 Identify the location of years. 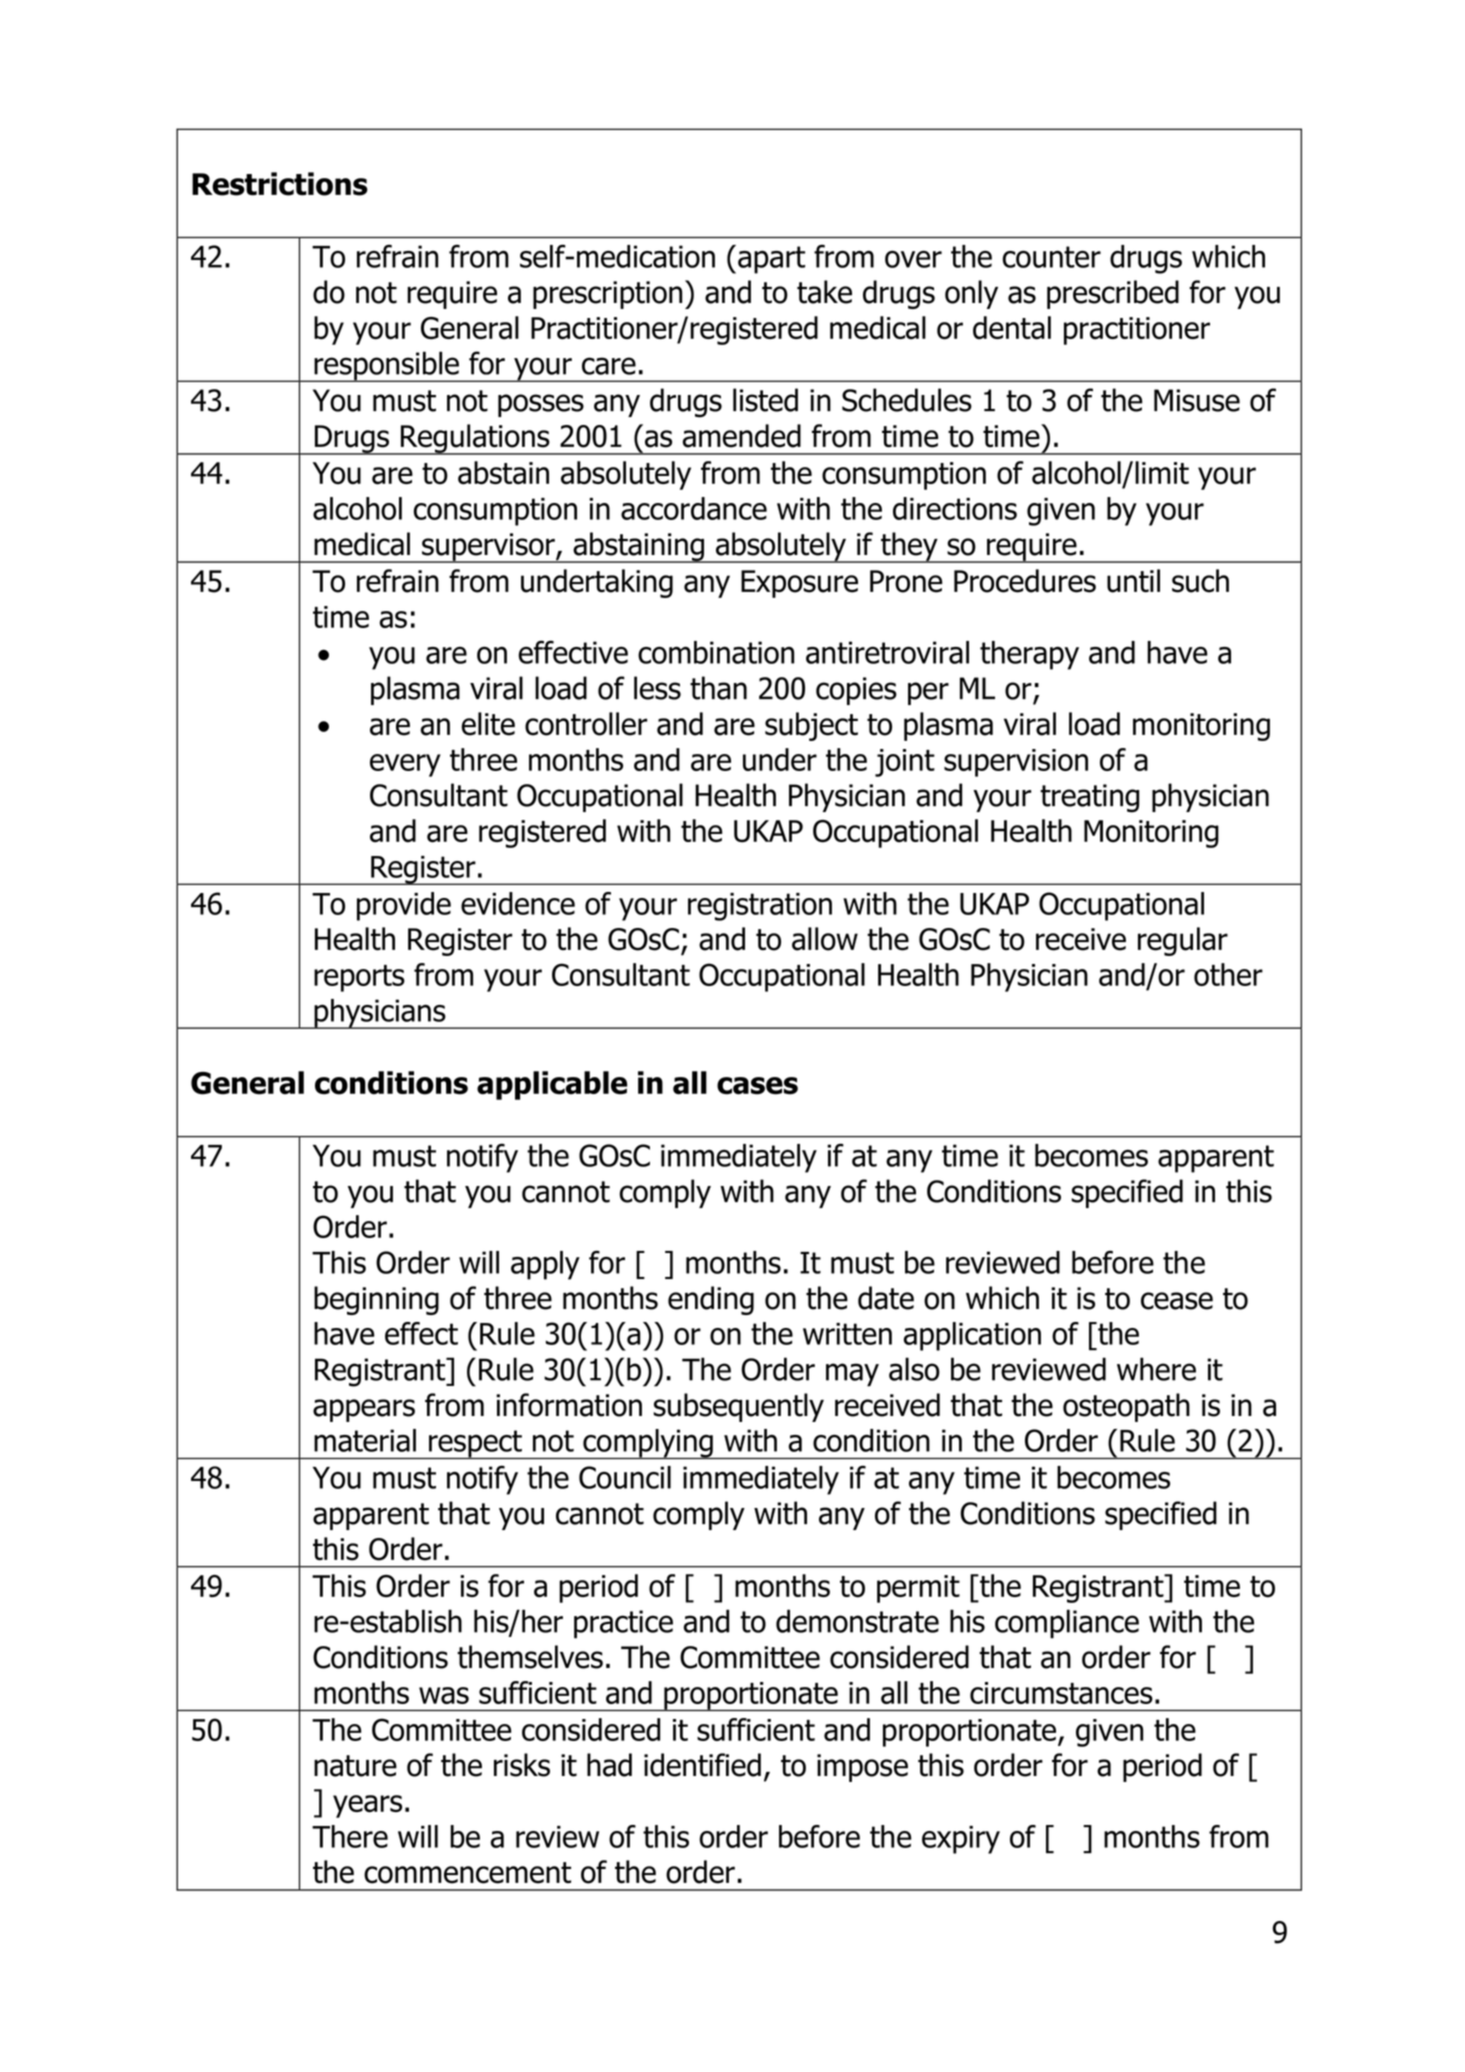
(367, 1806).
